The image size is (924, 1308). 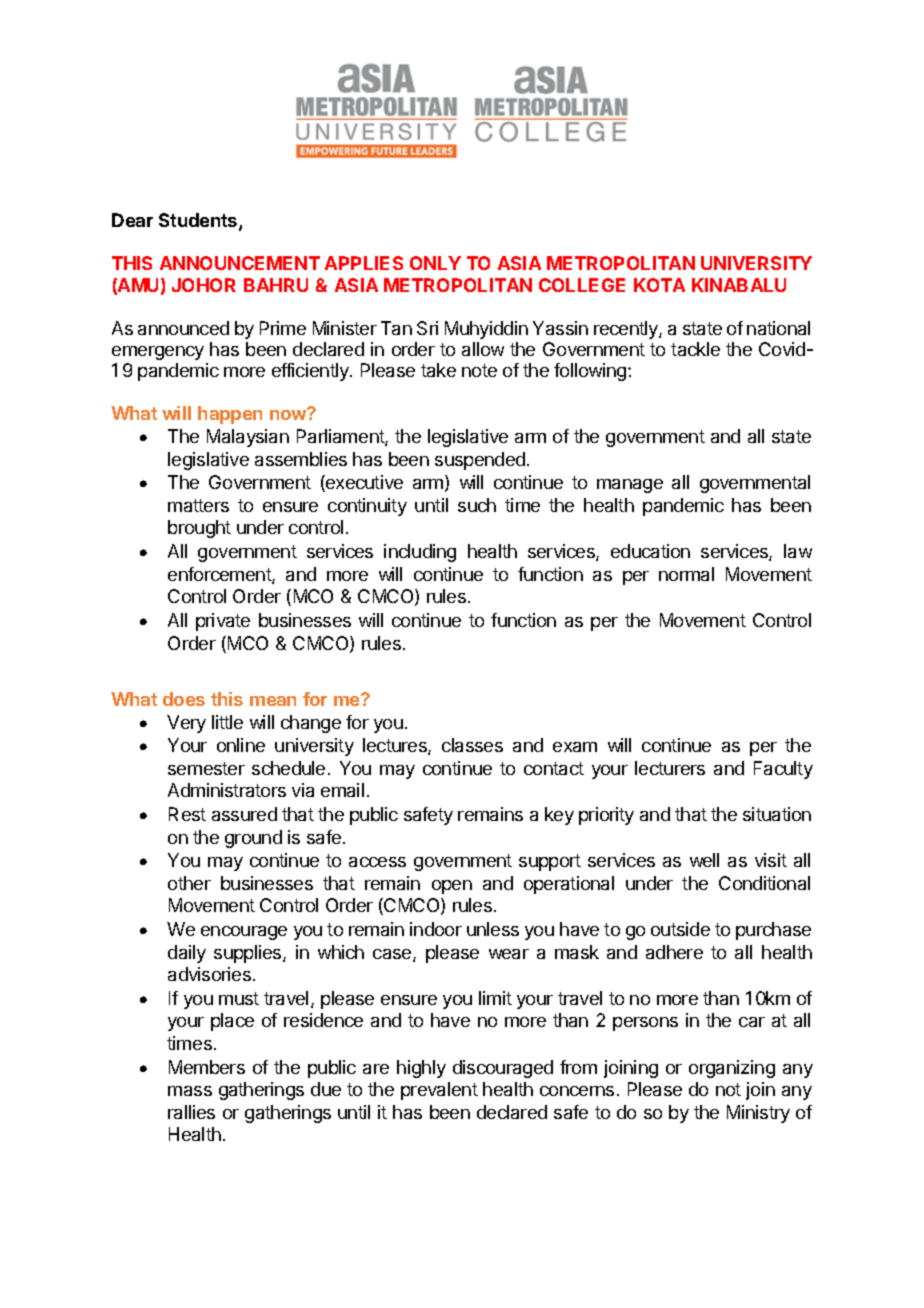 What do you see at coordinates (435, 263) in the screenshot?
I see `ONLY` at bounding box center [435, 263].
